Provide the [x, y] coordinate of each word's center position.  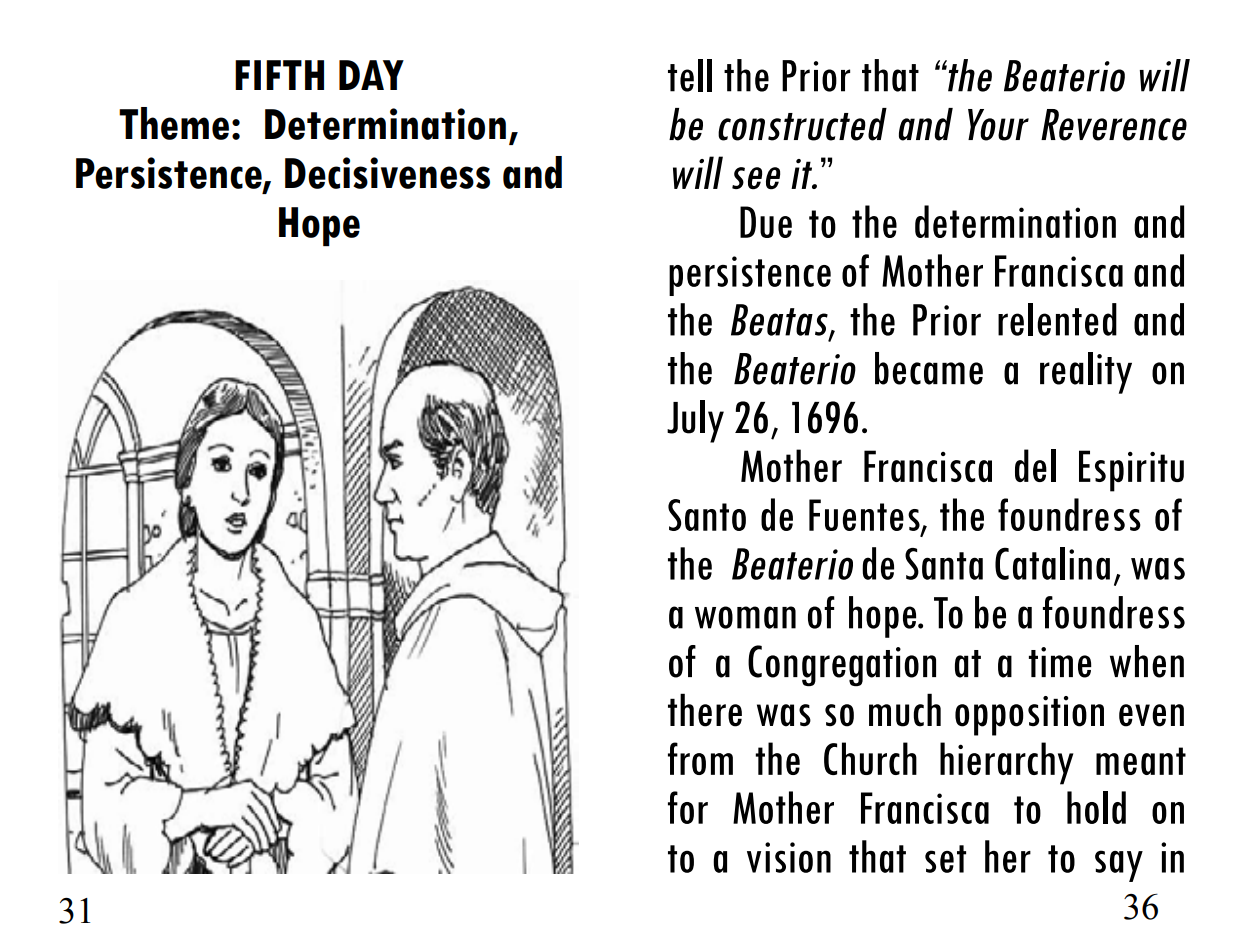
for [688, 807]
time [1060, 662]
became [929, 368]
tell [690, 75]
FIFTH [279, 75]
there [705, 710]
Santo [707, 515]
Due [766, 222]
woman [745, 617]
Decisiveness [387, 173]
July [695, 421]
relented [1057, 319]
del [1035, 465]
